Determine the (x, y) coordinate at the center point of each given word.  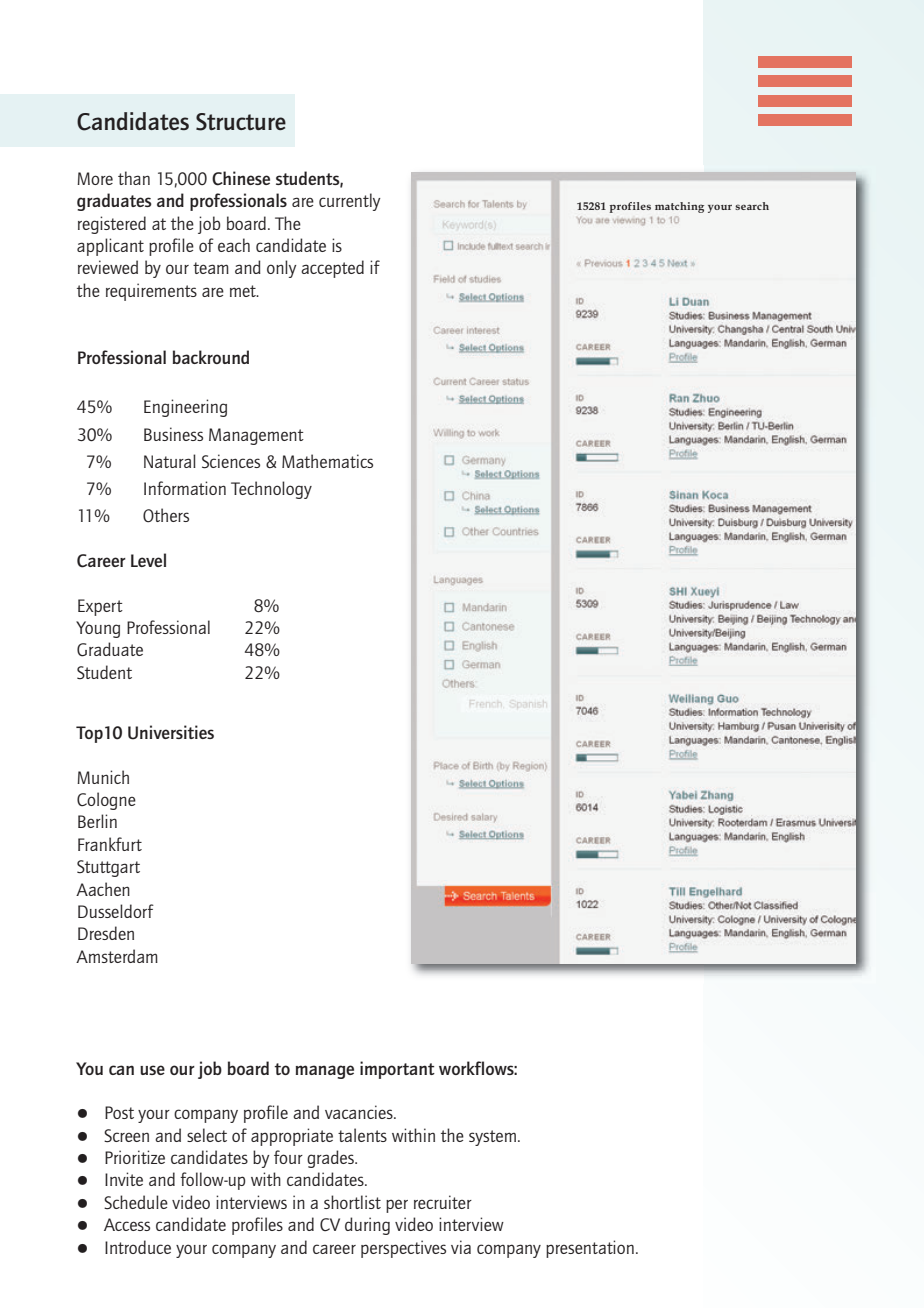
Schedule (136, 1202)
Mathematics (327, 461)
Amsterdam (117, 956)
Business (173, 434)
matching (679, 207)
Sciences (231, 461)
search (752, 206)
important (397, 1070)
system (492, 1138)
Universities (171, 732)
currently (350, 202)
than (134, 178)
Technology (271, 490)
